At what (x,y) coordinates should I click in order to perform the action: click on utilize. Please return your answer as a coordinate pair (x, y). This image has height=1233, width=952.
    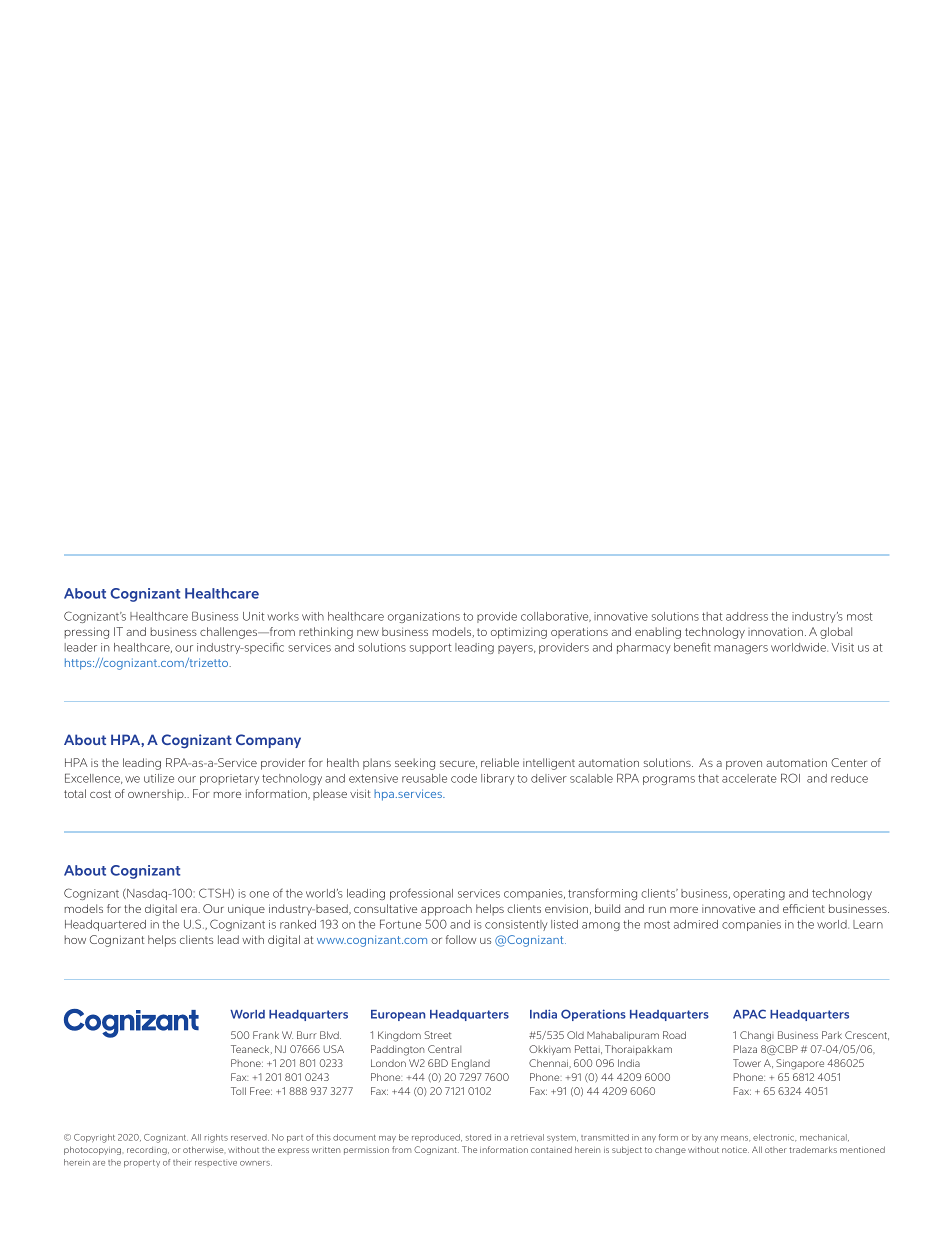
    Looking at the image, I should click on (159, 778).
